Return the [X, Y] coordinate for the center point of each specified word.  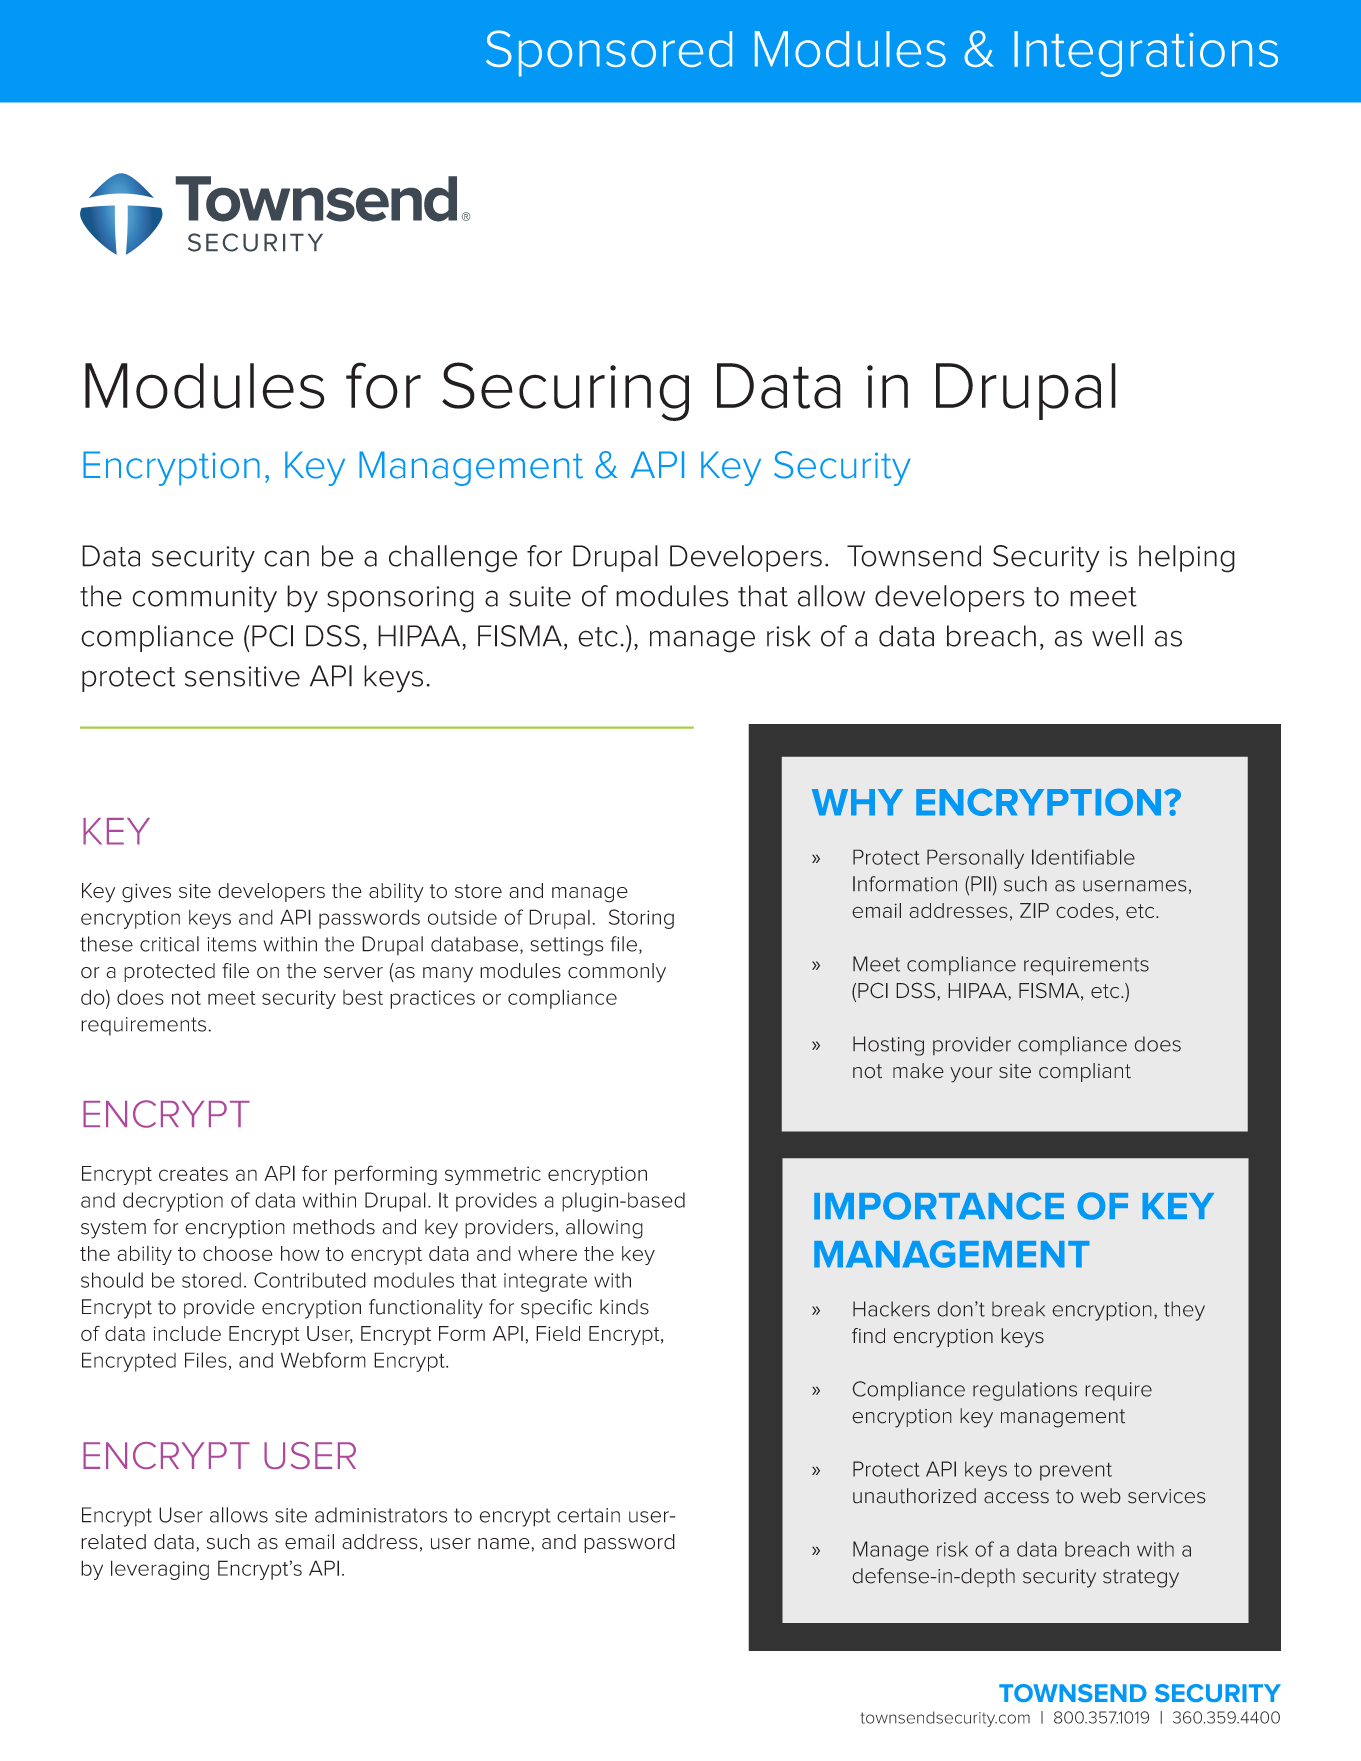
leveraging [160, 1570]
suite [540, 596]
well [1117, 636]
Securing [565, 391]
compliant [1085, 1072]
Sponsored [609, 53]
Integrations [1146, 54]
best [363, 997]
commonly [617, 973]
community [204, 599]
